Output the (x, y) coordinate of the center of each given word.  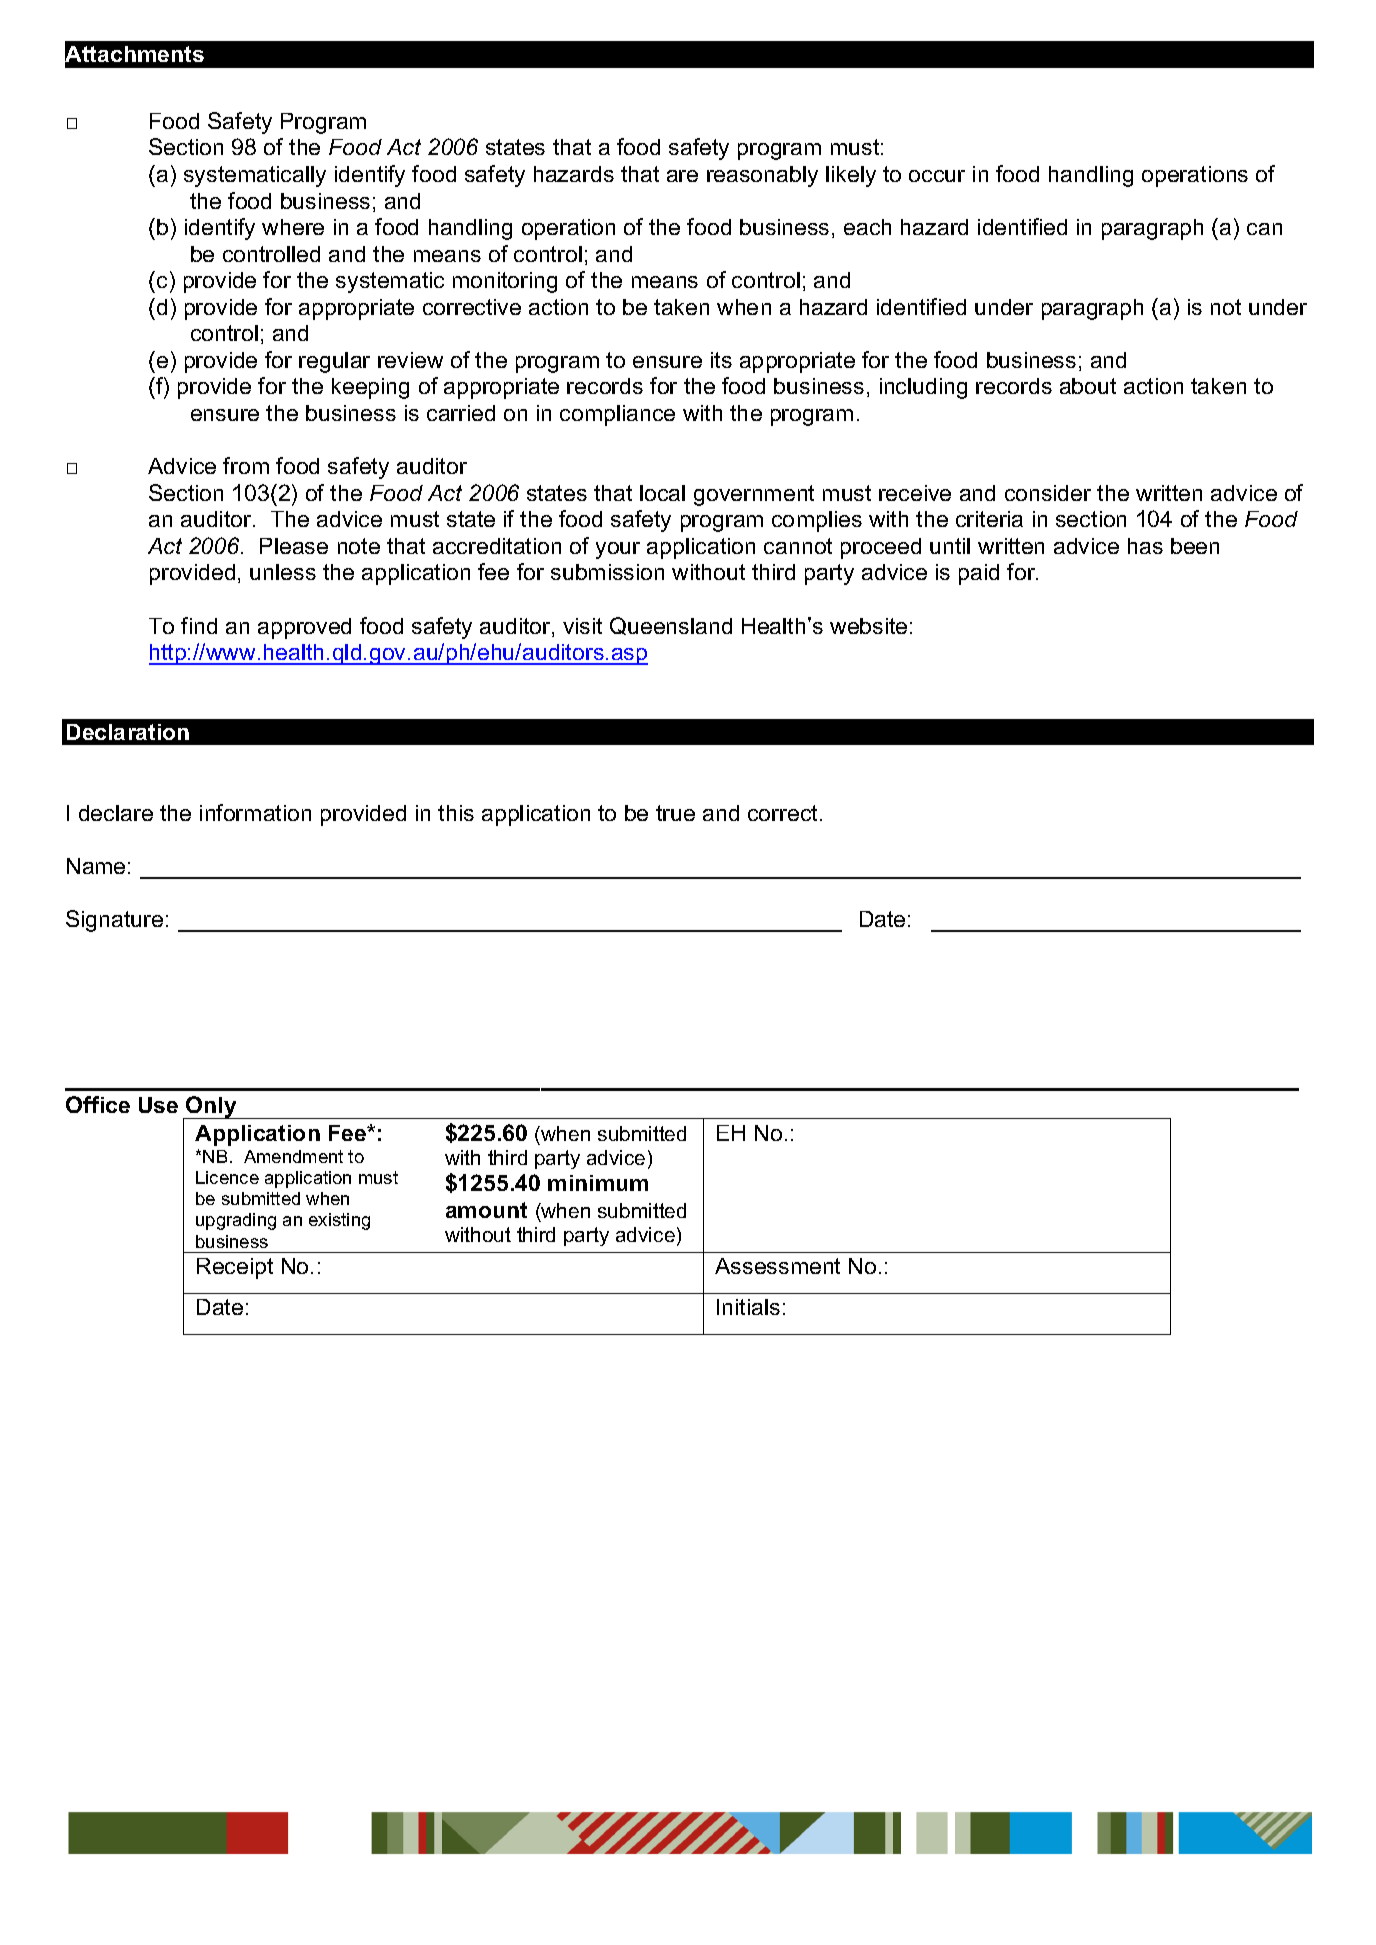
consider (1048, 493)
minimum (598, 1183)
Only (212, 1107)
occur (937, 176)
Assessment (777, 1266)
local (662, 493)
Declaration (128, 732)
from (246, 465)
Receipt (235, 1268)
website (868, 626)
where (293, 227)
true (675, 813)
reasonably (762, 176)
